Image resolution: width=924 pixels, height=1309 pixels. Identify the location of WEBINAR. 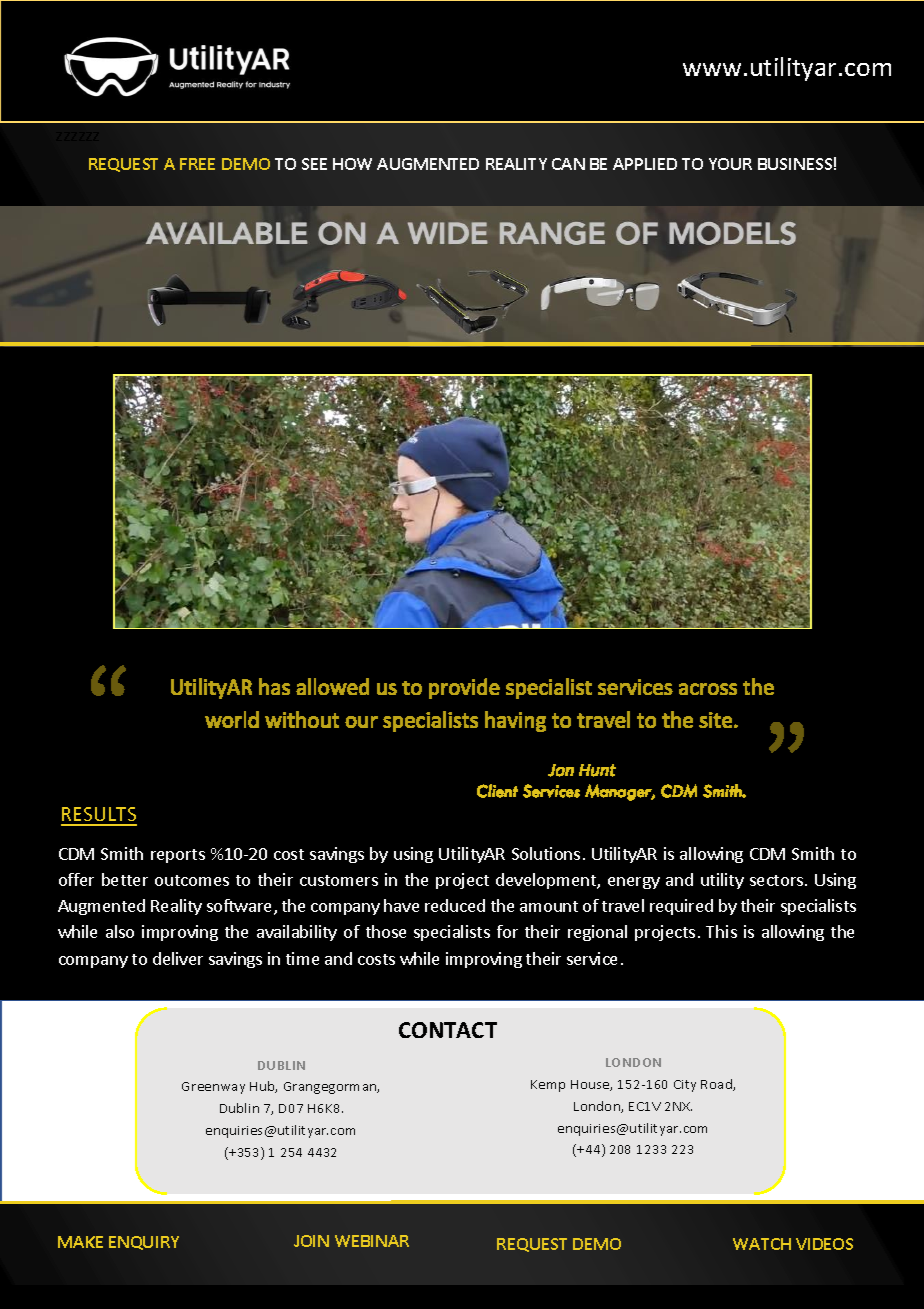
(372, 1241).
